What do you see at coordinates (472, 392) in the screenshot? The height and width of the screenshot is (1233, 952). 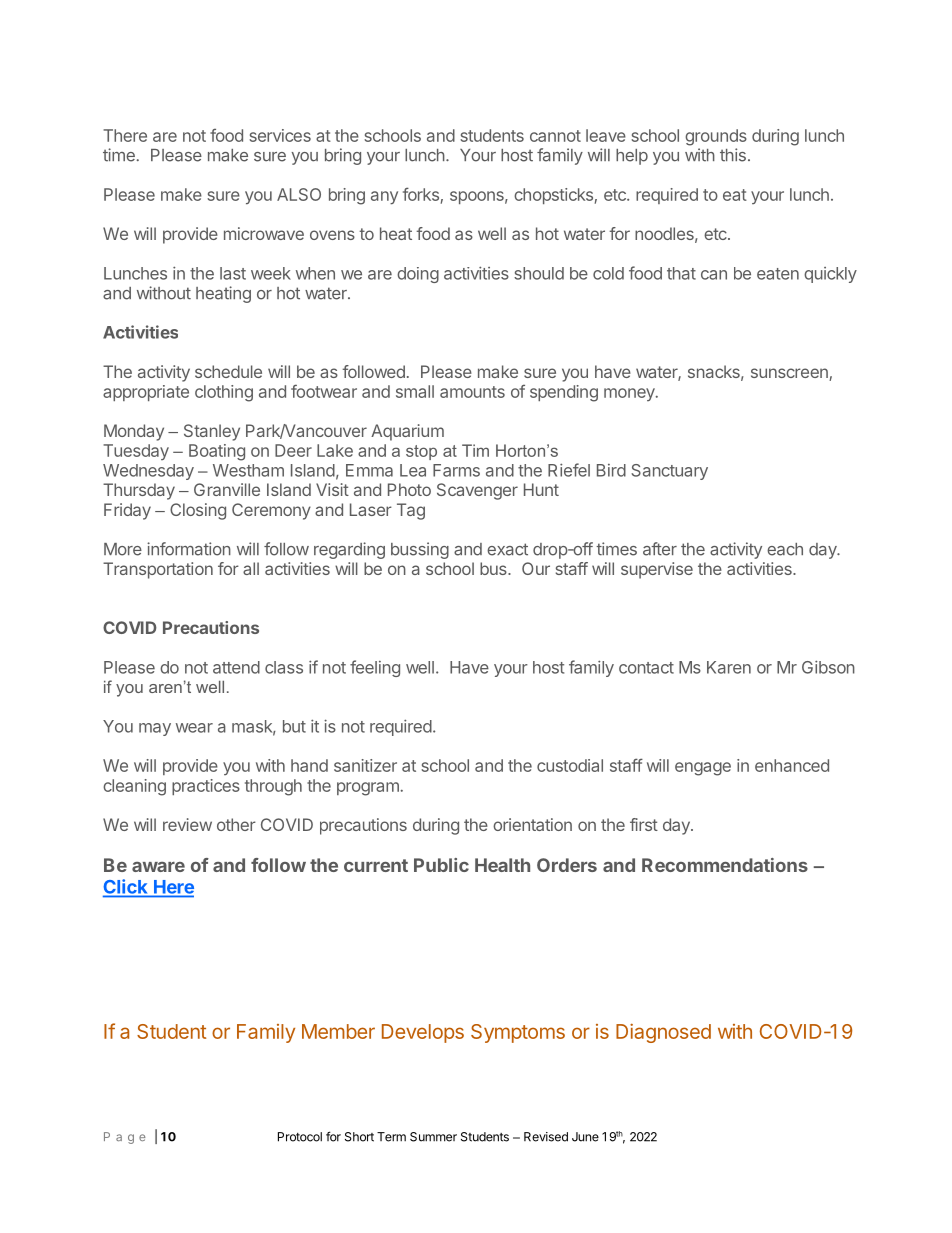 I see `amounts` at bounding box center [472, 392].
